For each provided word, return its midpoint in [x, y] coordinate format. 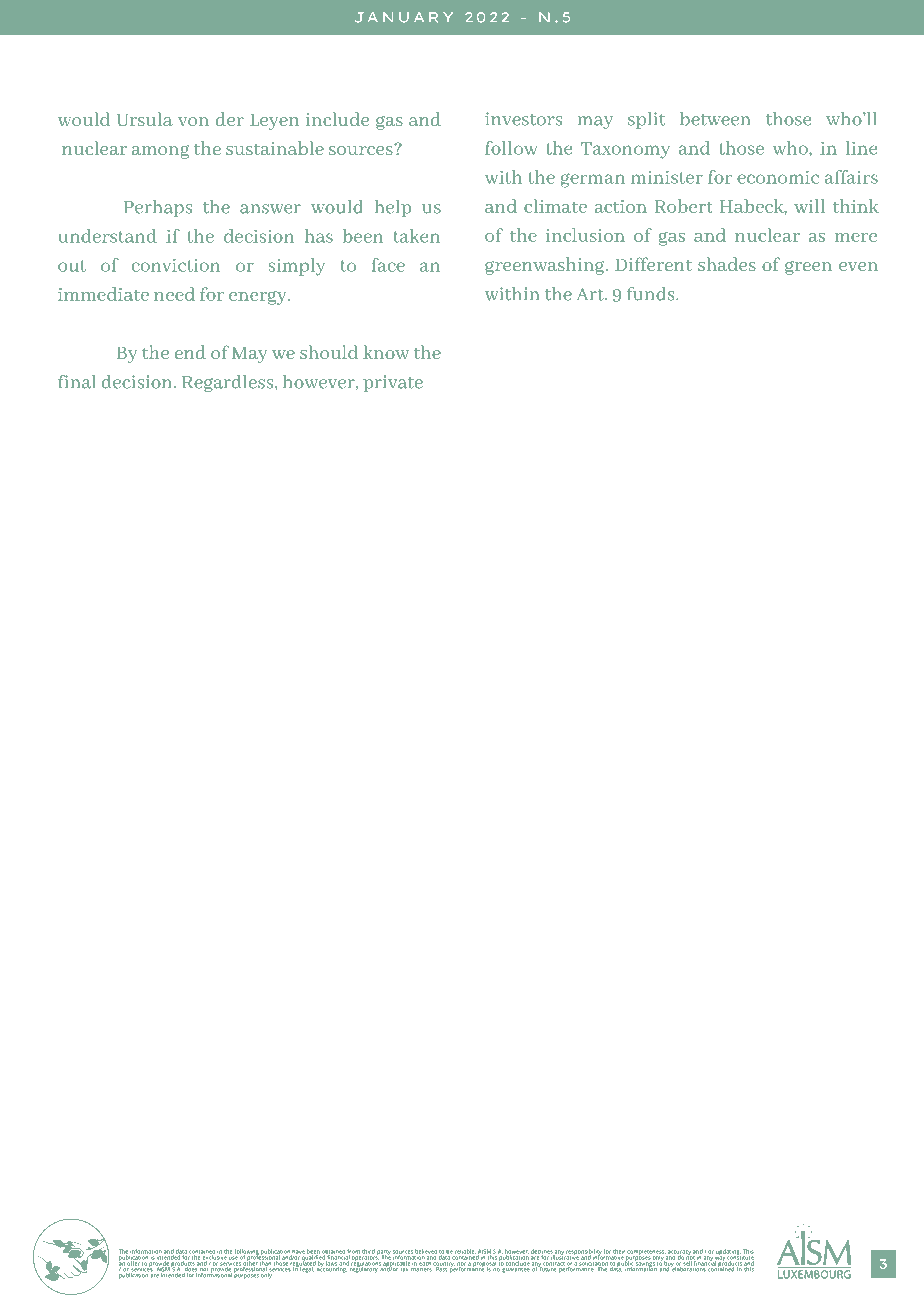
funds [652, 294]
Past [441, 1268]
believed [426, 1252]
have [298, 1253]
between [715, 119]
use [233, 1258]
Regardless [229, 383]
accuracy [679, 1253]
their [619, 1251]
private [393, 383]
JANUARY [404, 17]
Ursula [145, 119]
